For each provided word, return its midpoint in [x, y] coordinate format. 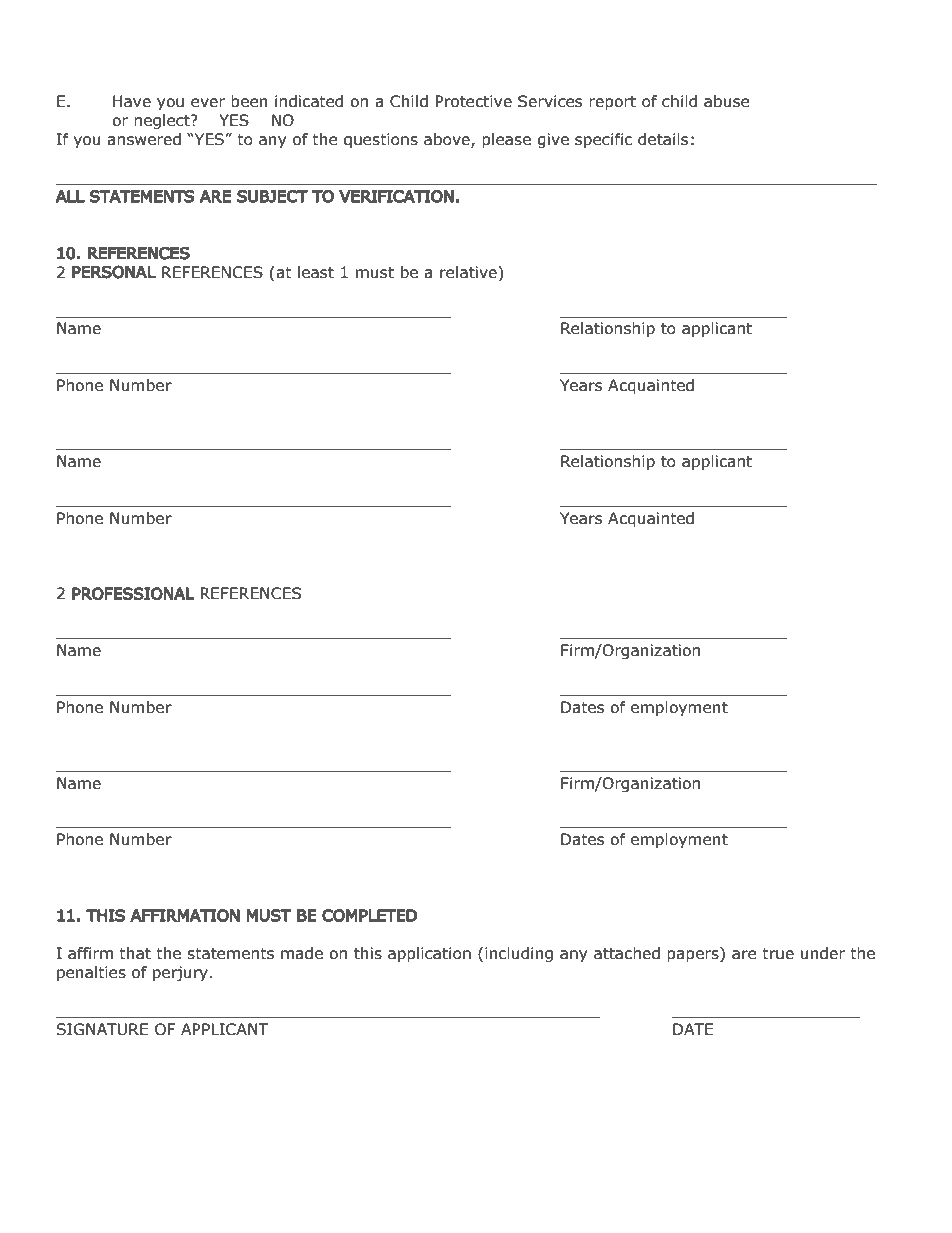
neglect [163, 121]
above [448, 140]
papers [694, 956]
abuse [727, 101]
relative [469, 272]
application [429, 954]
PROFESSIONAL [133, 593]
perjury [180, 973]
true [778, 954]
